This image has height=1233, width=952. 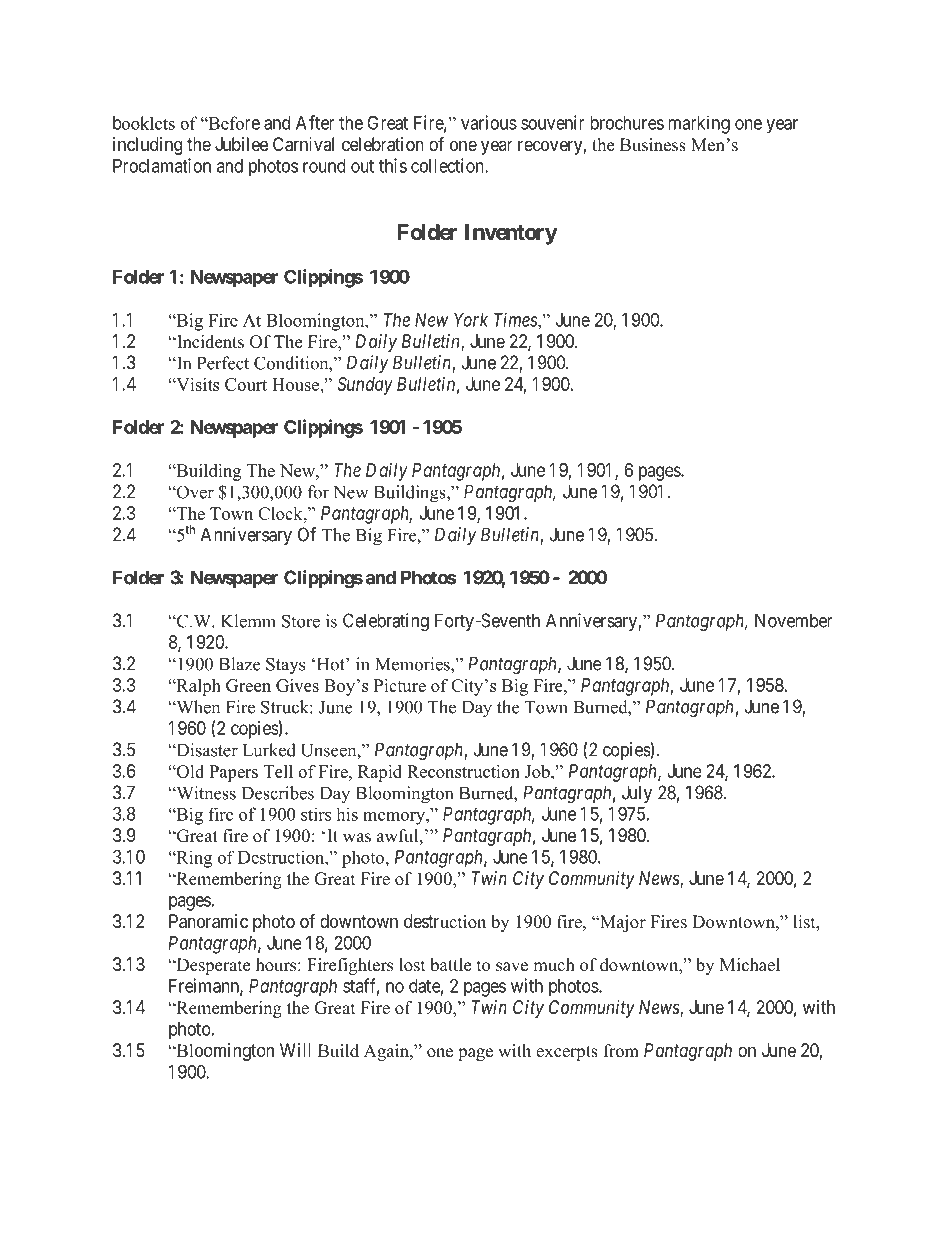 What do you see at coordinates (448, 165) in the image?
I see `collection` at bounding box center [448, 165].
